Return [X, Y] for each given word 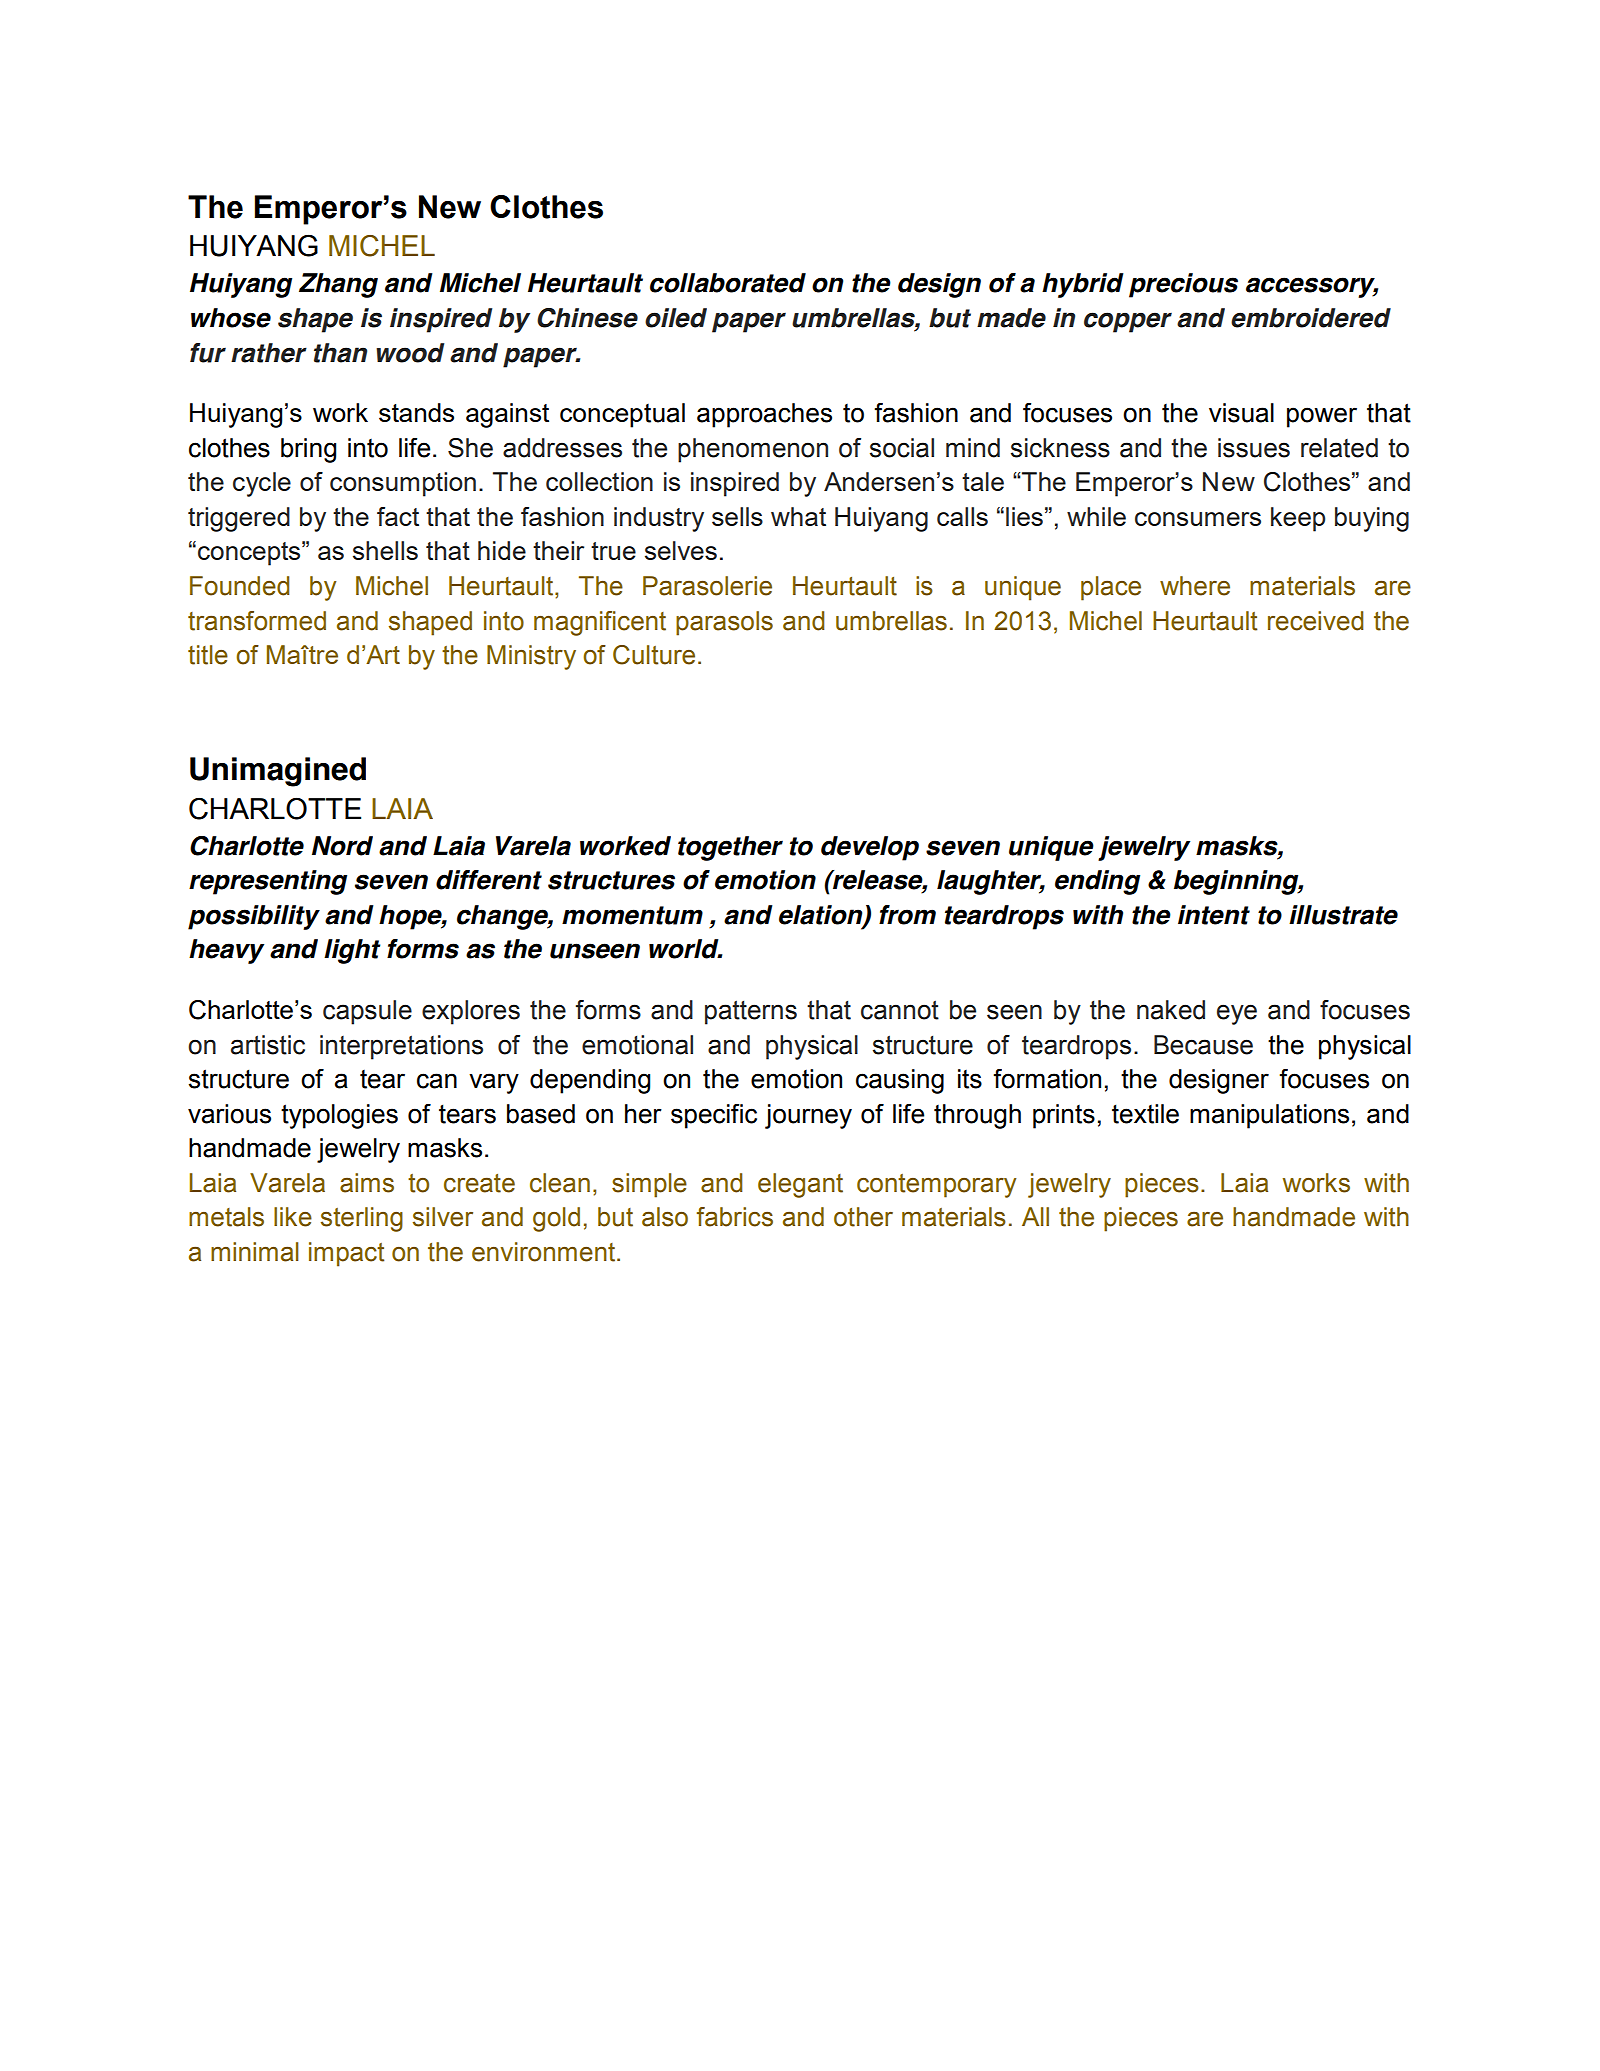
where [1195, 586]
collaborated [728, 283]
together [730, 848]
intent [1214, 915]
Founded [239, 586]
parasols [724, 623]
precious [1183, 285]
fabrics [735, 1217]
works [1316, 1183]
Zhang [338, 285]
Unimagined [278, 772]
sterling [362, 1219]
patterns [751, 1012]
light [352, 951]
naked [1171, 1010]
